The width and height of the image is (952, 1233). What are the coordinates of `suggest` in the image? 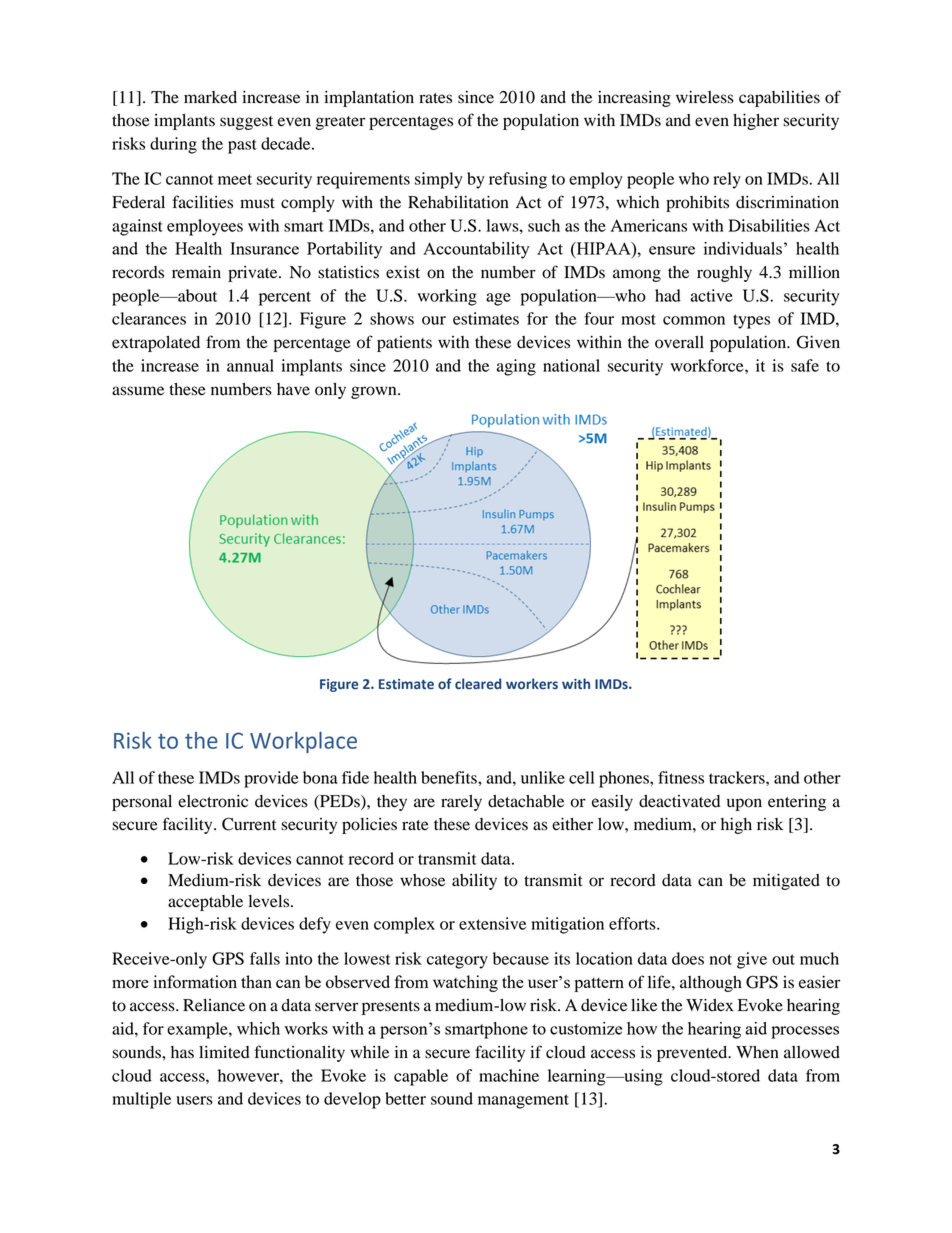 It's located at (246, 123).
